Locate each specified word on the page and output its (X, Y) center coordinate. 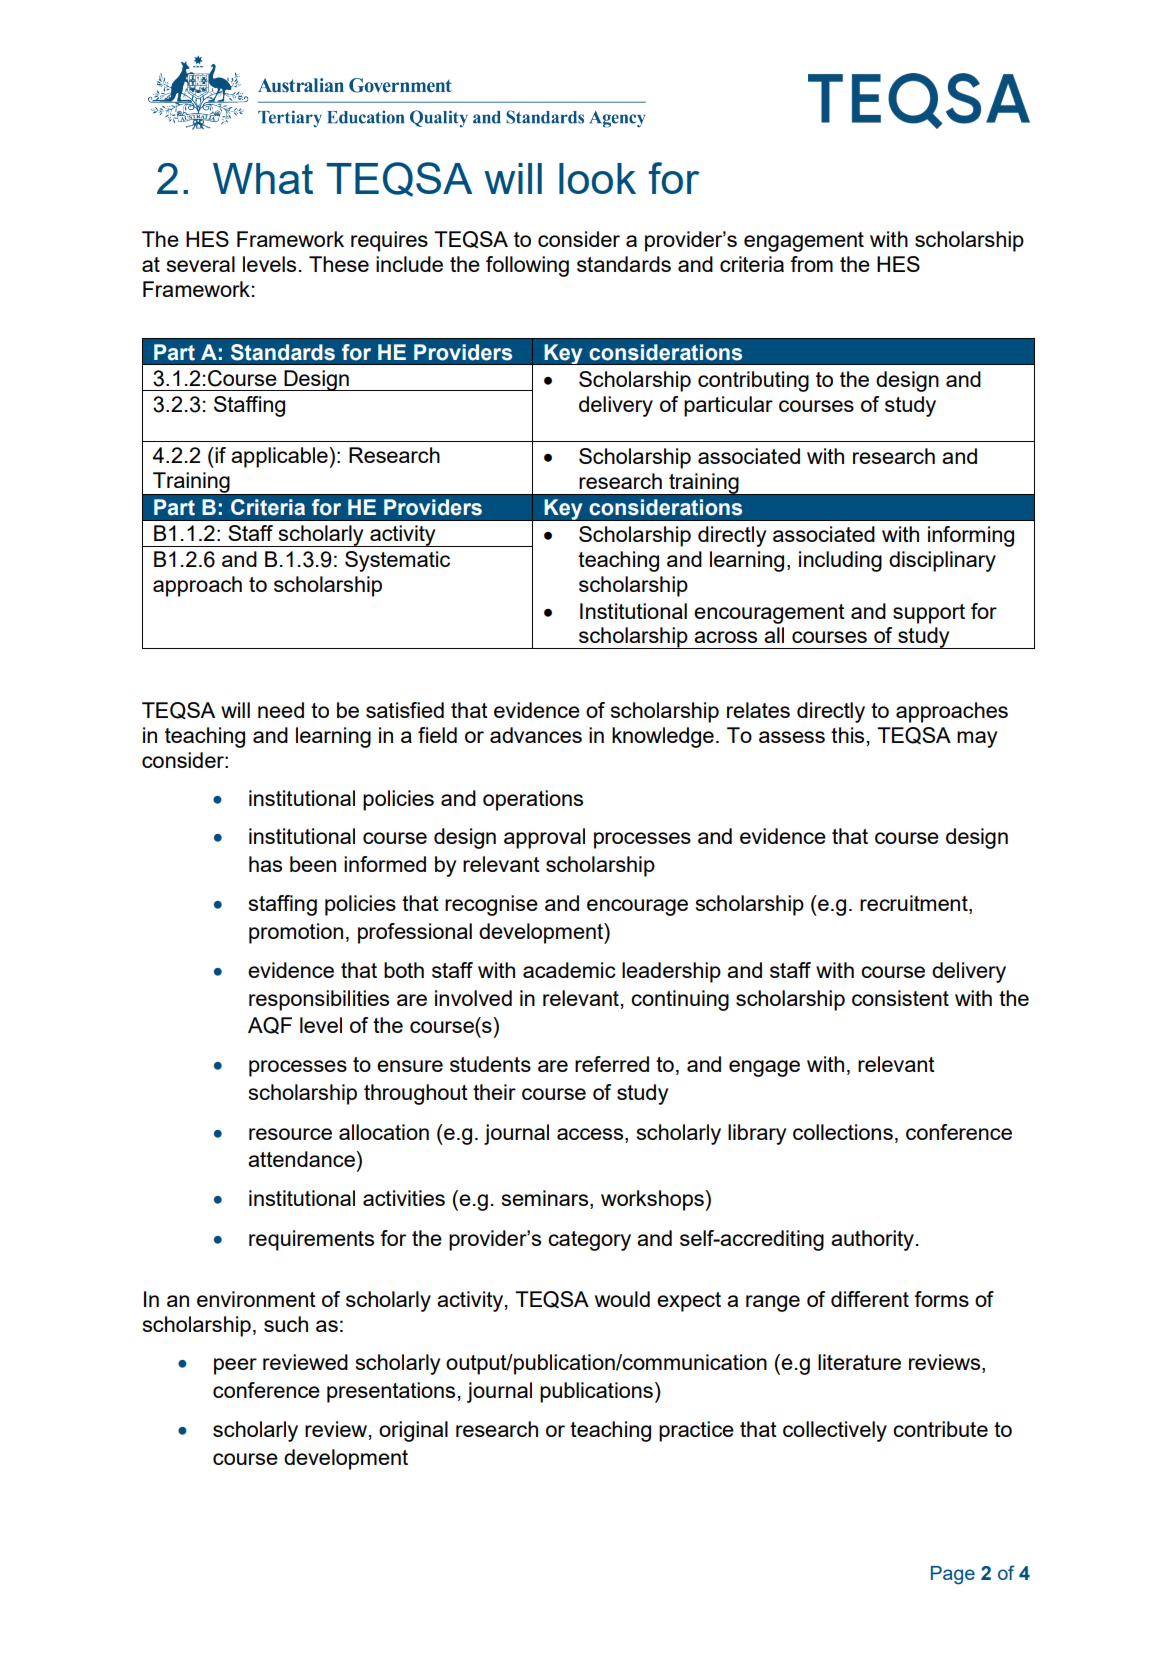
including (840, 561)
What (263, 178)
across (725, 637)
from (811, 264)
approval (544, 838)
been (313, 864)
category (589, 1241)
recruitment (915, 904)
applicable (280, 457)
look (597, 178)
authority (872, 1240)
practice (696, 1431)
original (413, 1431)
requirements (311, 1240)
